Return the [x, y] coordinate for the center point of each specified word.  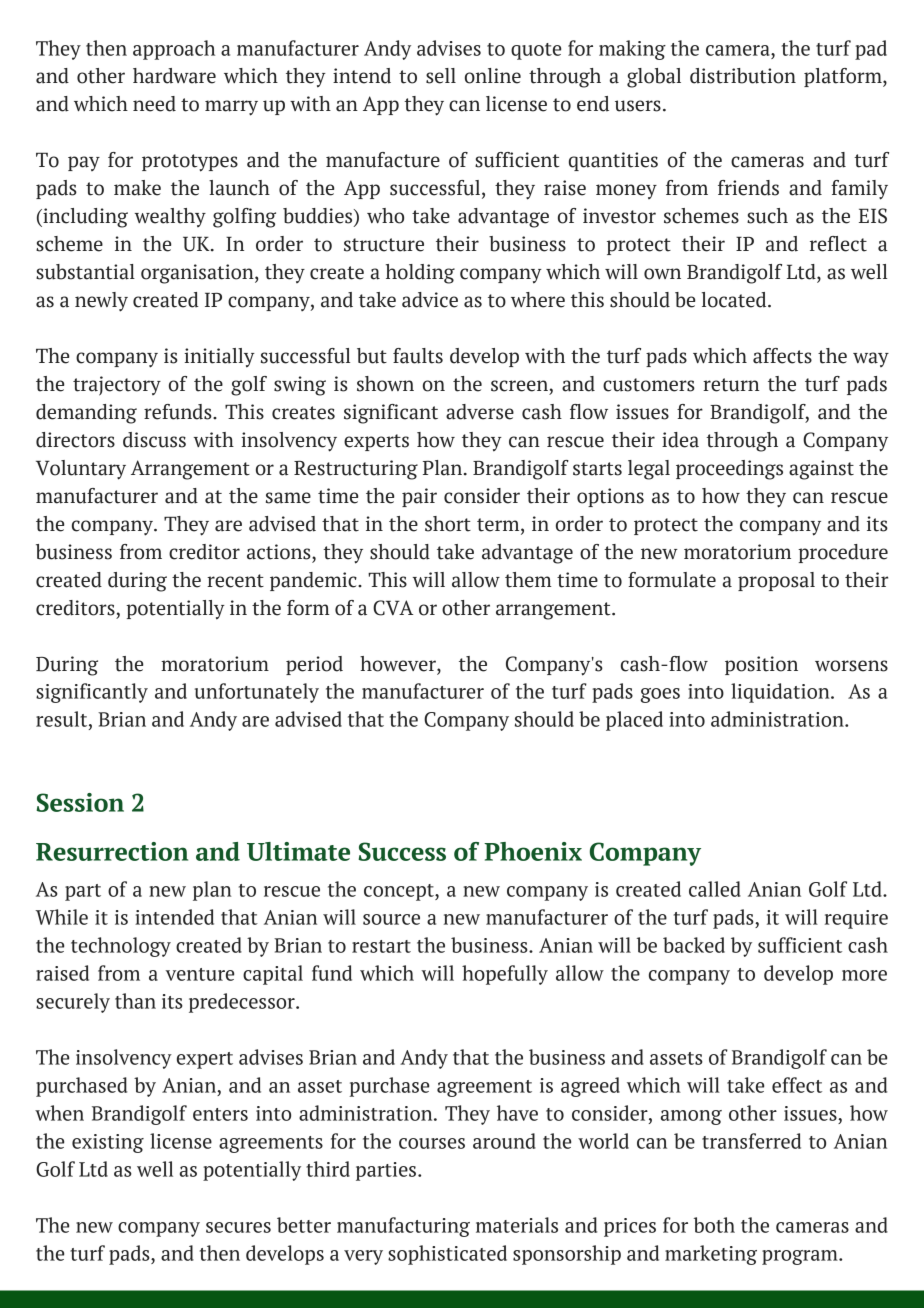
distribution [743, 76]
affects [782, 356]
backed [694, 945]
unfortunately [257, 693]
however [399, 664]
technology [121, 947]
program [801, 1257]
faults [418, 356]
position [761, 665]
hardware [174, 76]
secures [238, 1227]
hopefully [505, 975]
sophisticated [447, 1255]
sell [441, 76]
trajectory [117, 386]
